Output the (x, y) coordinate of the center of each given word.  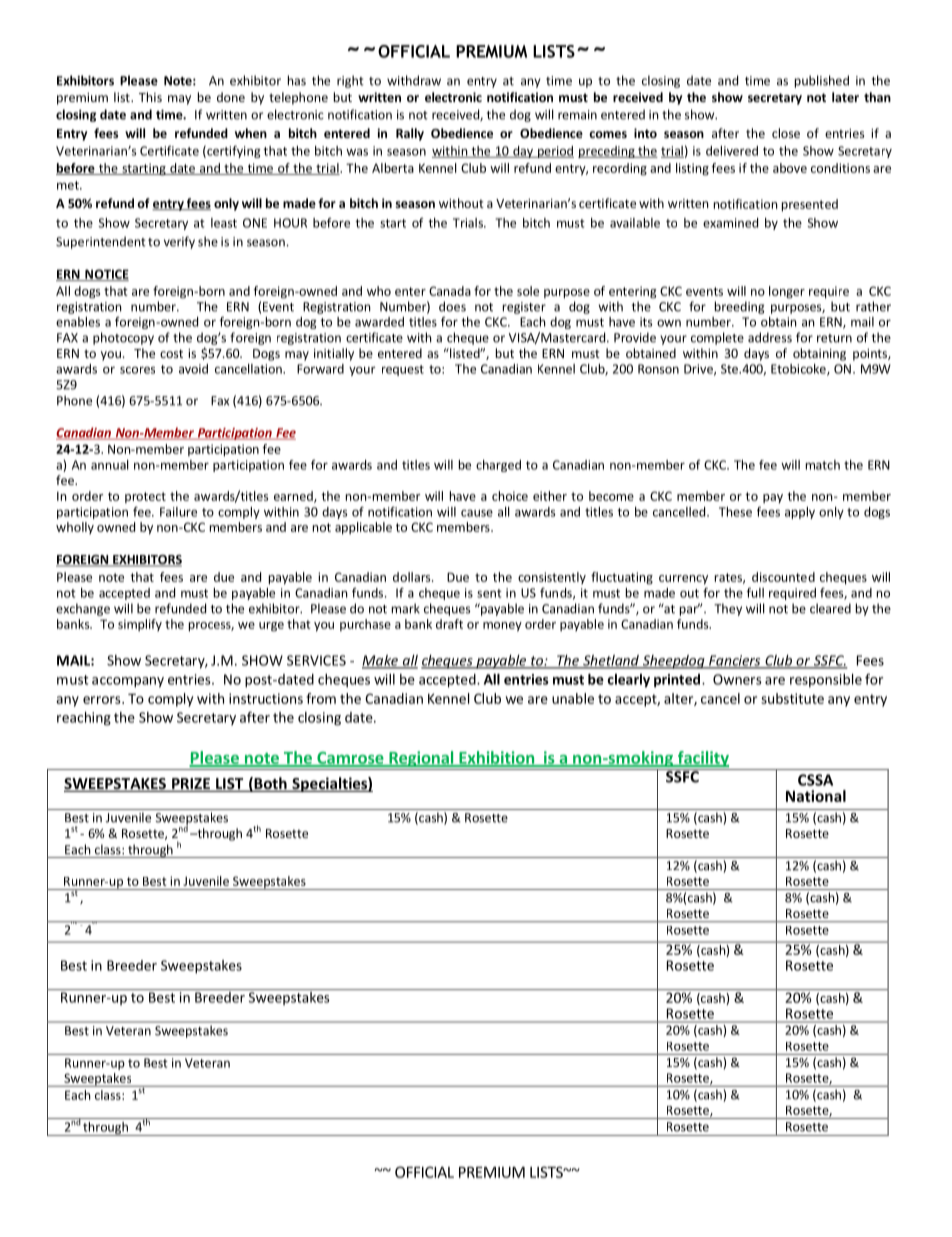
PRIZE (191, 784)
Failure (178, 512)
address (770, 337)
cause (477, 513)
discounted (783, 577)
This (150, 97)
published (822, 81)
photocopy (123, 338)
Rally (410, 134)
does (452, 306)
